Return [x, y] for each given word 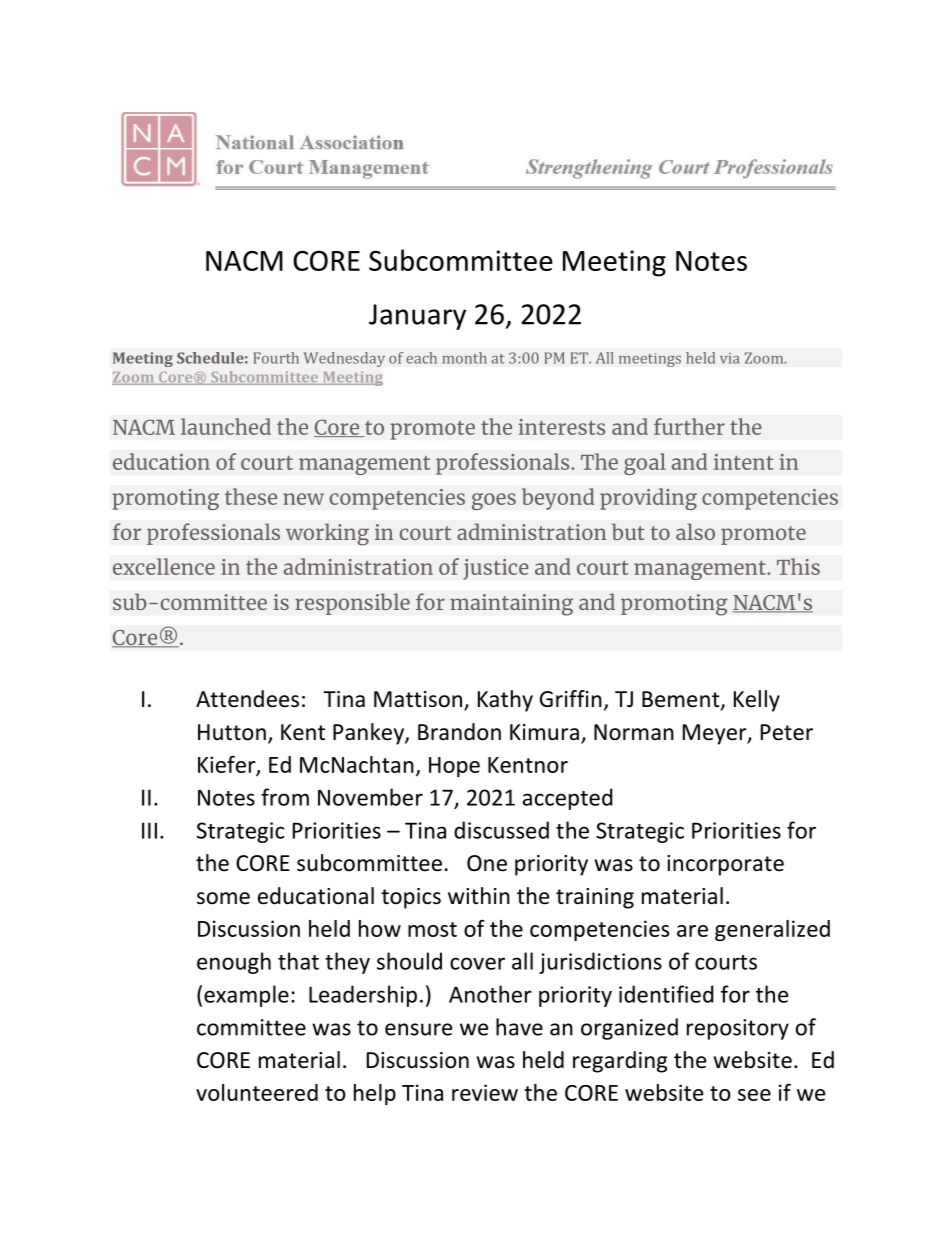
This [798, 566]
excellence [164, 566]
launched [226, 426]
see [754, 1095]
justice [496, 569]
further [689, 426]
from [285, 797]
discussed [501, 830]
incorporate [725, 865]
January [417, 317]
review [485, 1092]
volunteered [257, 1092]
